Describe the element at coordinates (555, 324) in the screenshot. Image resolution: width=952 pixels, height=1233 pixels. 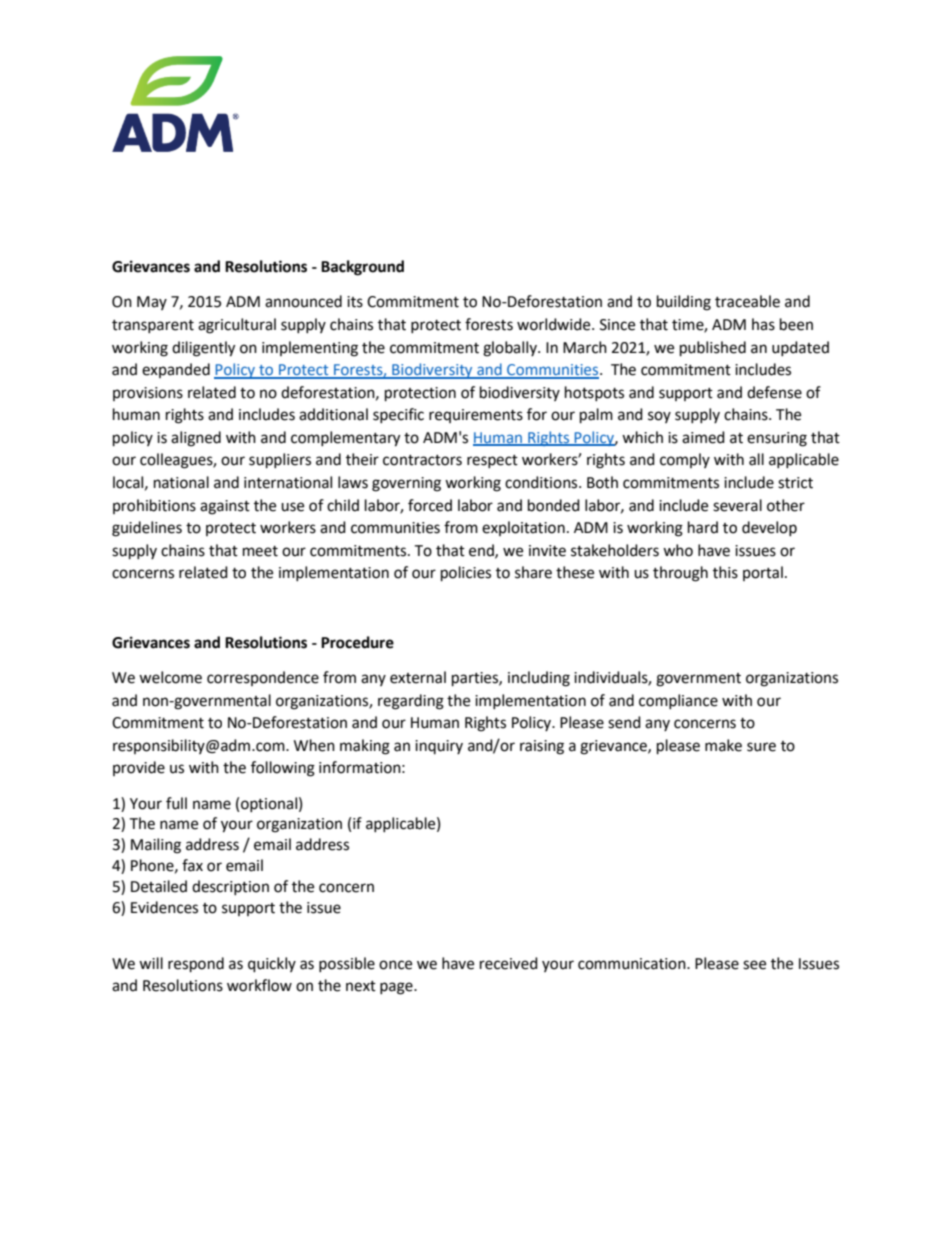
I see `worldwide` at that location.
